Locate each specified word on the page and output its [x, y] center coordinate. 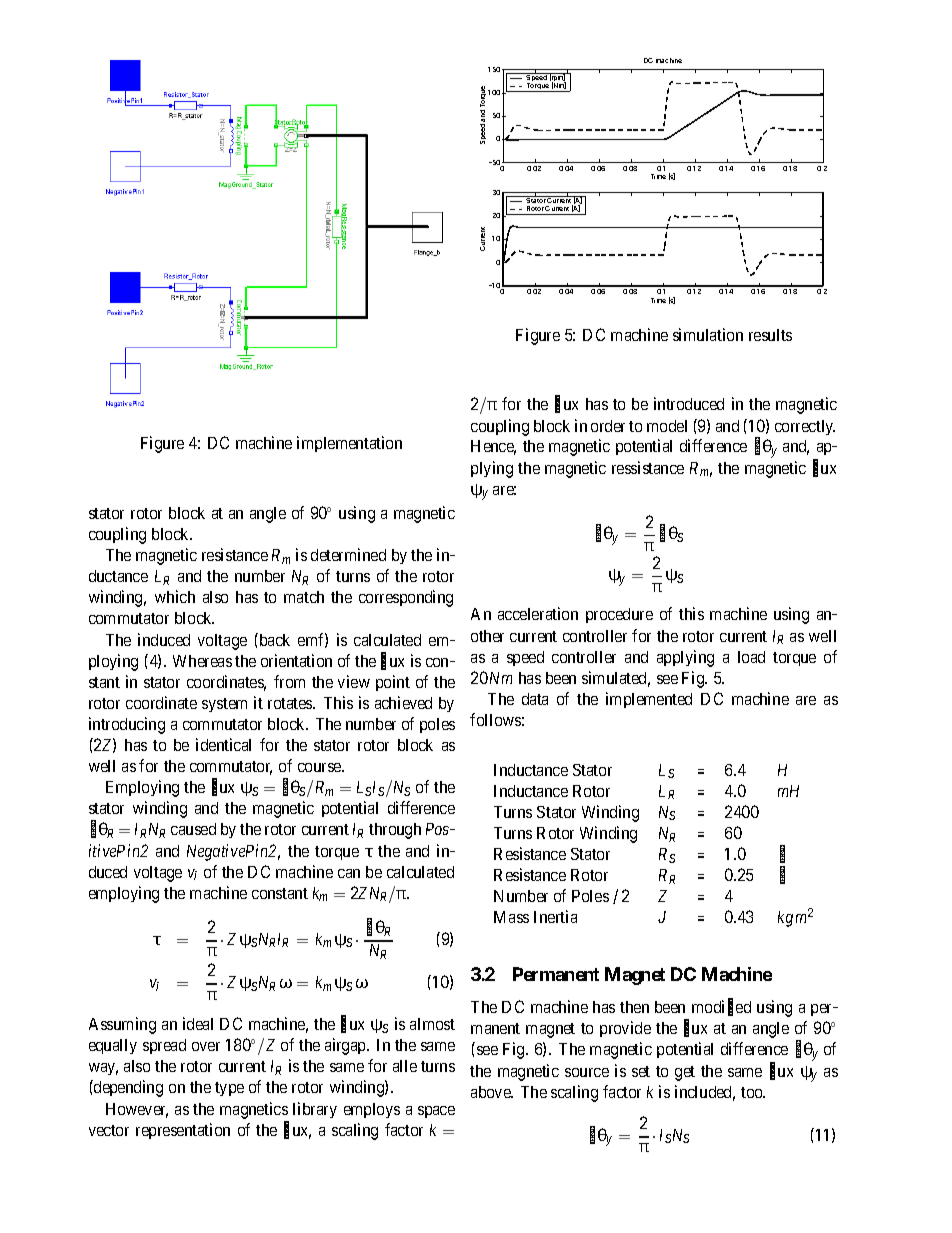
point [393, 683]
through [395, 831]
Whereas [202, 661]
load [751, 657]
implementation [349, 444]
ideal [198, 1023]
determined [348, 554]
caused [193, 829]
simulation [708, 334]
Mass [511, 917]
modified [721, 1008]
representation [183, 1131]
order [608, 426]
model [667, 426]
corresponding [406, 598]
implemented [649, 700]
